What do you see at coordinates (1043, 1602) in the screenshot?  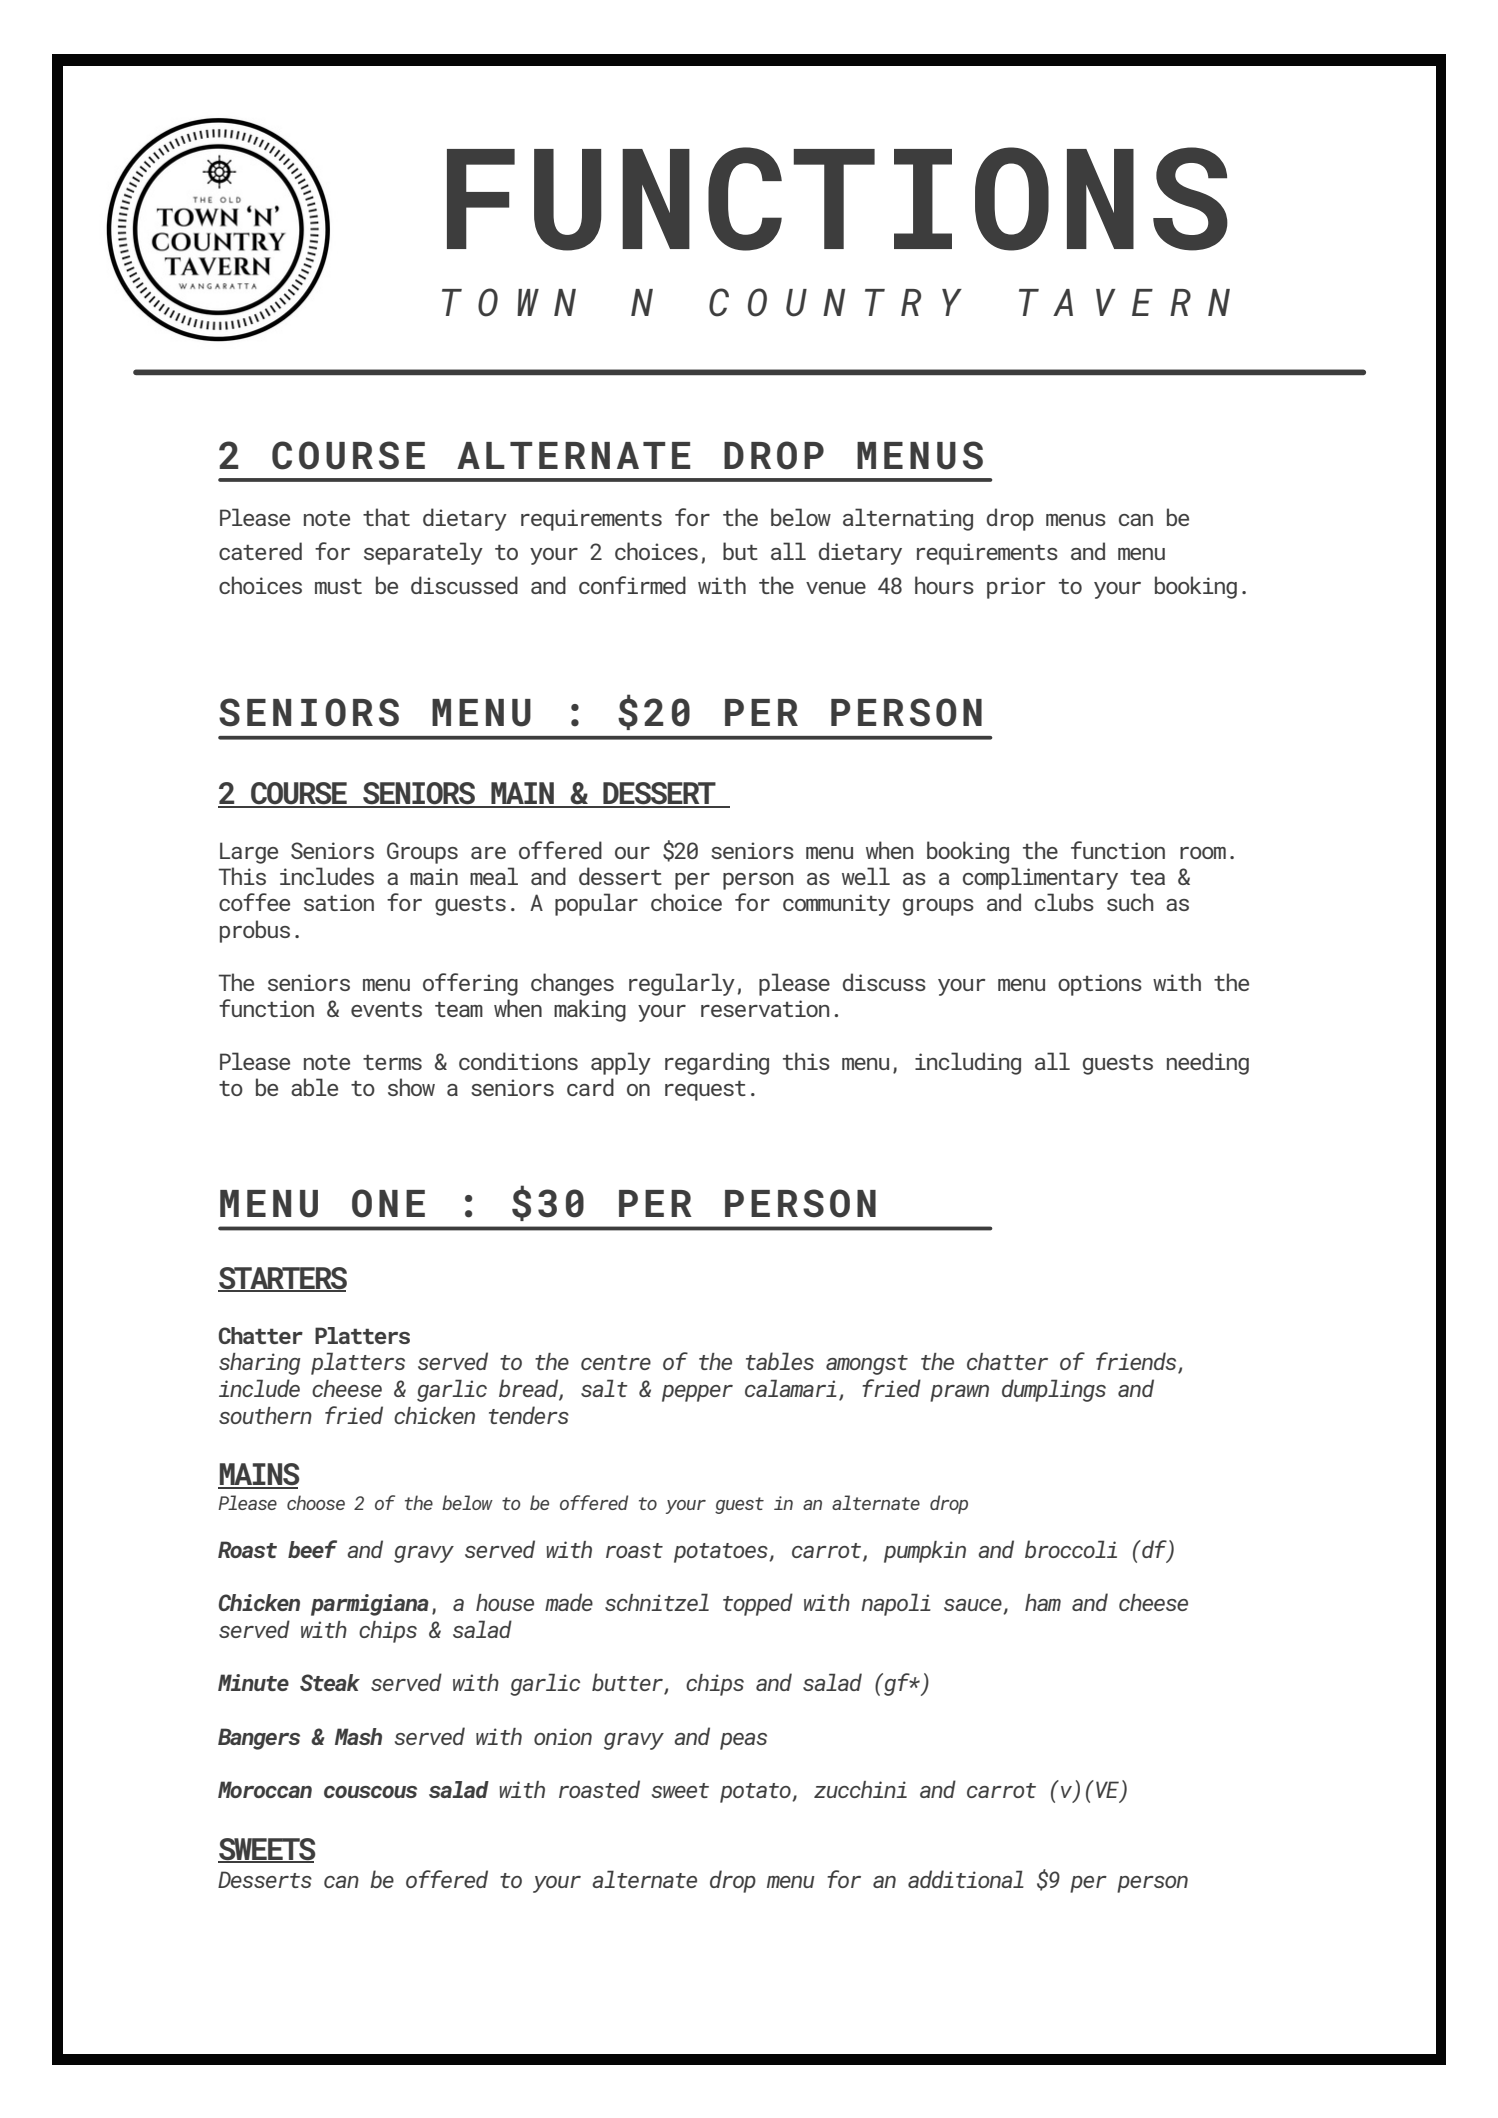 I see `ham` at bounding box center [1043, 1602].
